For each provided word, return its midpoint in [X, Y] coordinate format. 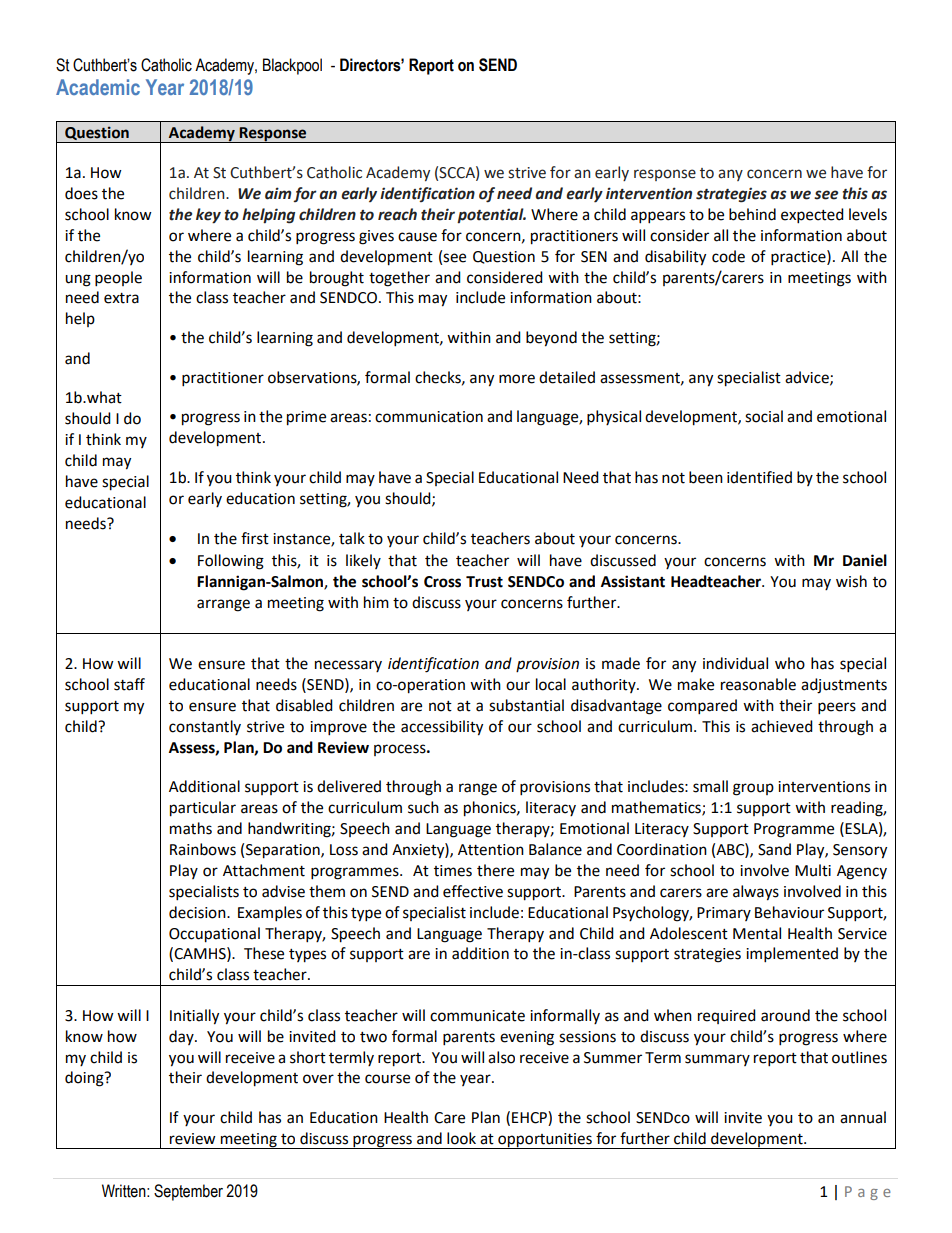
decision [198, 912]
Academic [98, 87]
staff [129, 684]
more [517, 379]
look [461, 1138]
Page [868, 1193]
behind [752, 214]
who [790, 663]
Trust [484, 582]
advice [808, 378]
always [756, 893]
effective [473, 891]
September [188, 1192]
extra [121, 298]
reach [397, 214]
